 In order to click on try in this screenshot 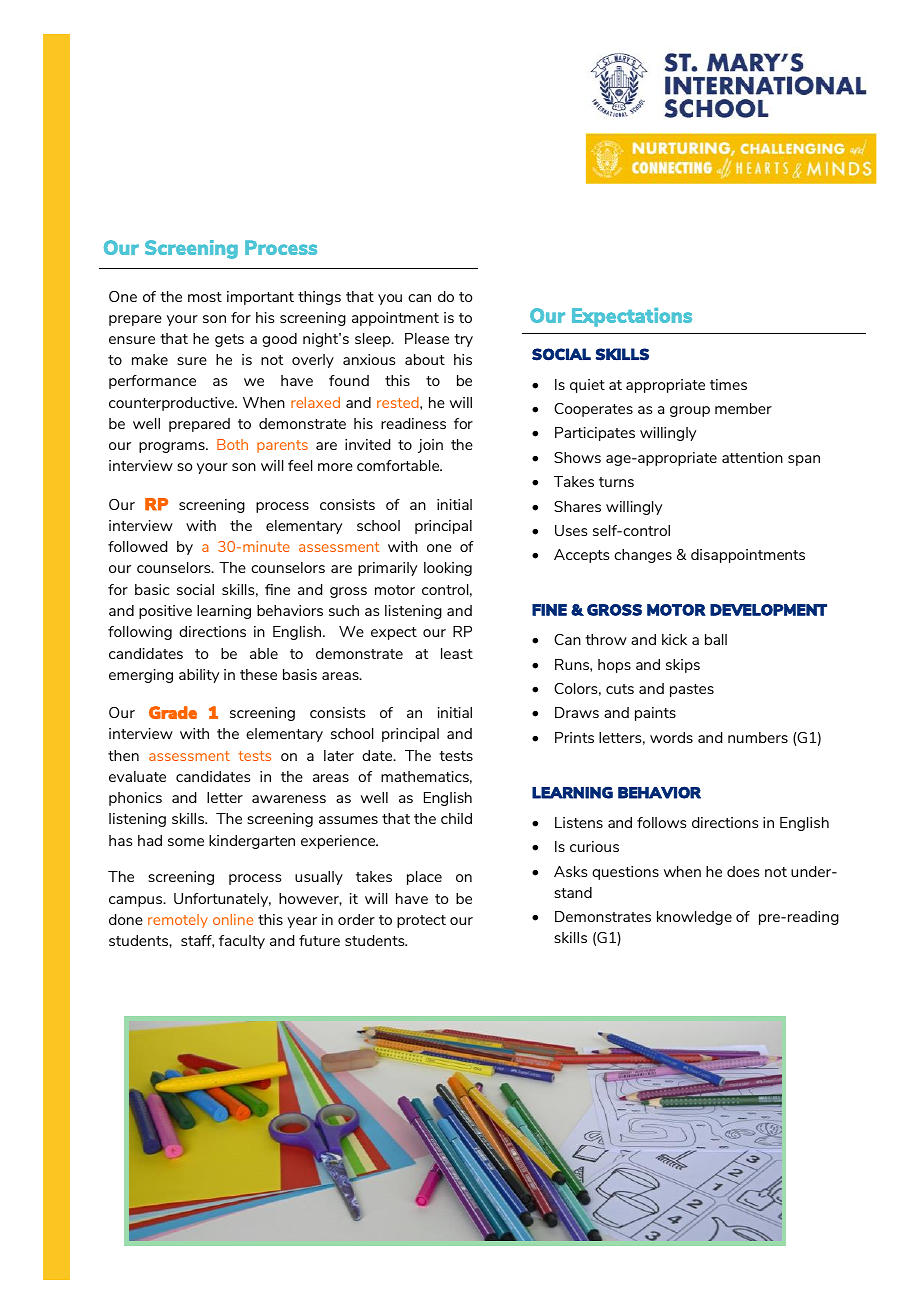, I will do `click(463, 340)`.
